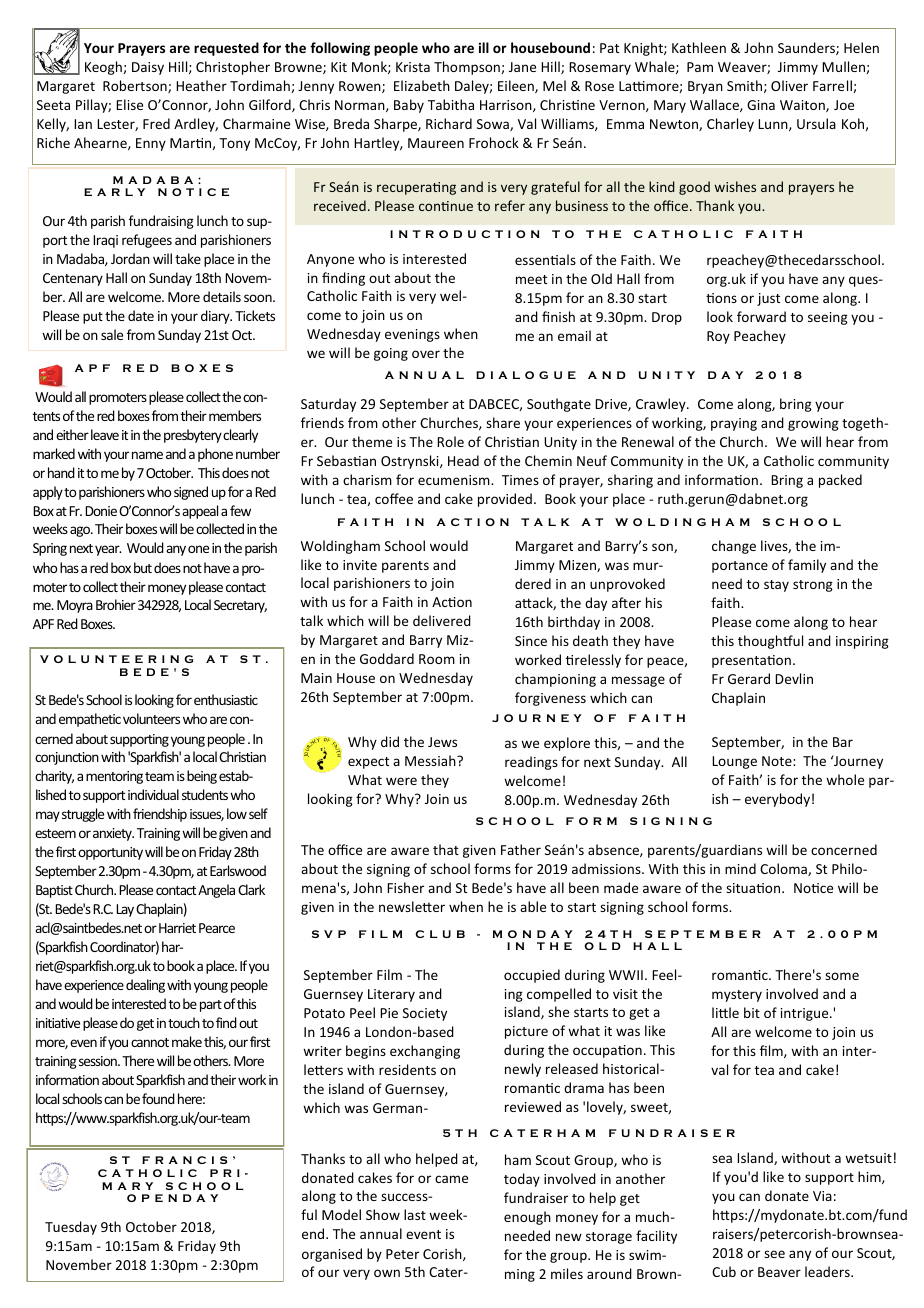 Image resolution: width=924 pixels, height=1308 pixels. Describe the element at coordinates (147, 455) in the screenshot. I see `name` at that location.
